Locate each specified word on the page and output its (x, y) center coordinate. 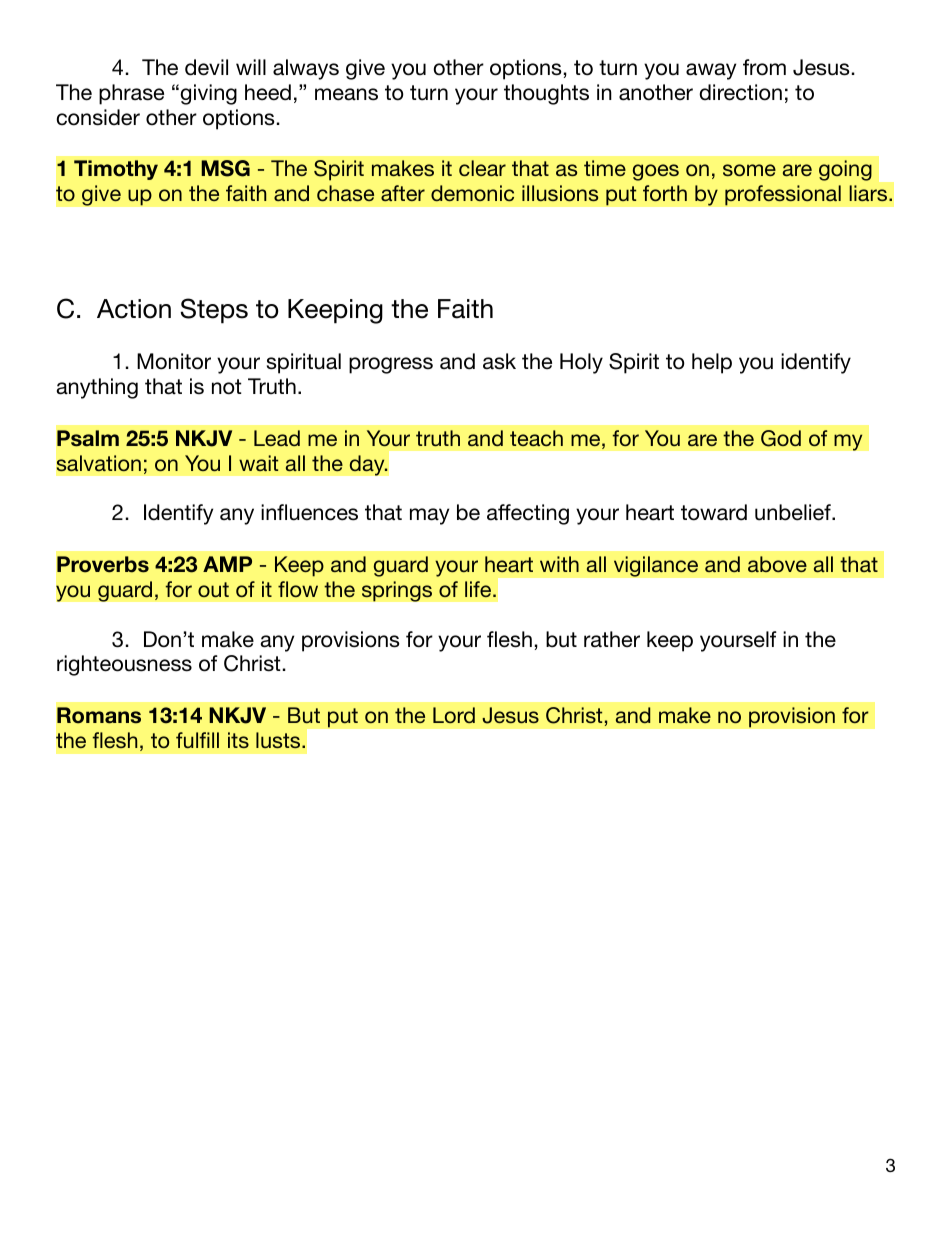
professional (783, 195)
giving (208, 94)
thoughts (546, 94)
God (781, 438)
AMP (227, 564)
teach (536, 438)
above (777, 564)
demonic (472, 193)
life (479, 589)
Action (134, 309)
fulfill (197, 740)
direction (740, 92)
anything (97, 388)
